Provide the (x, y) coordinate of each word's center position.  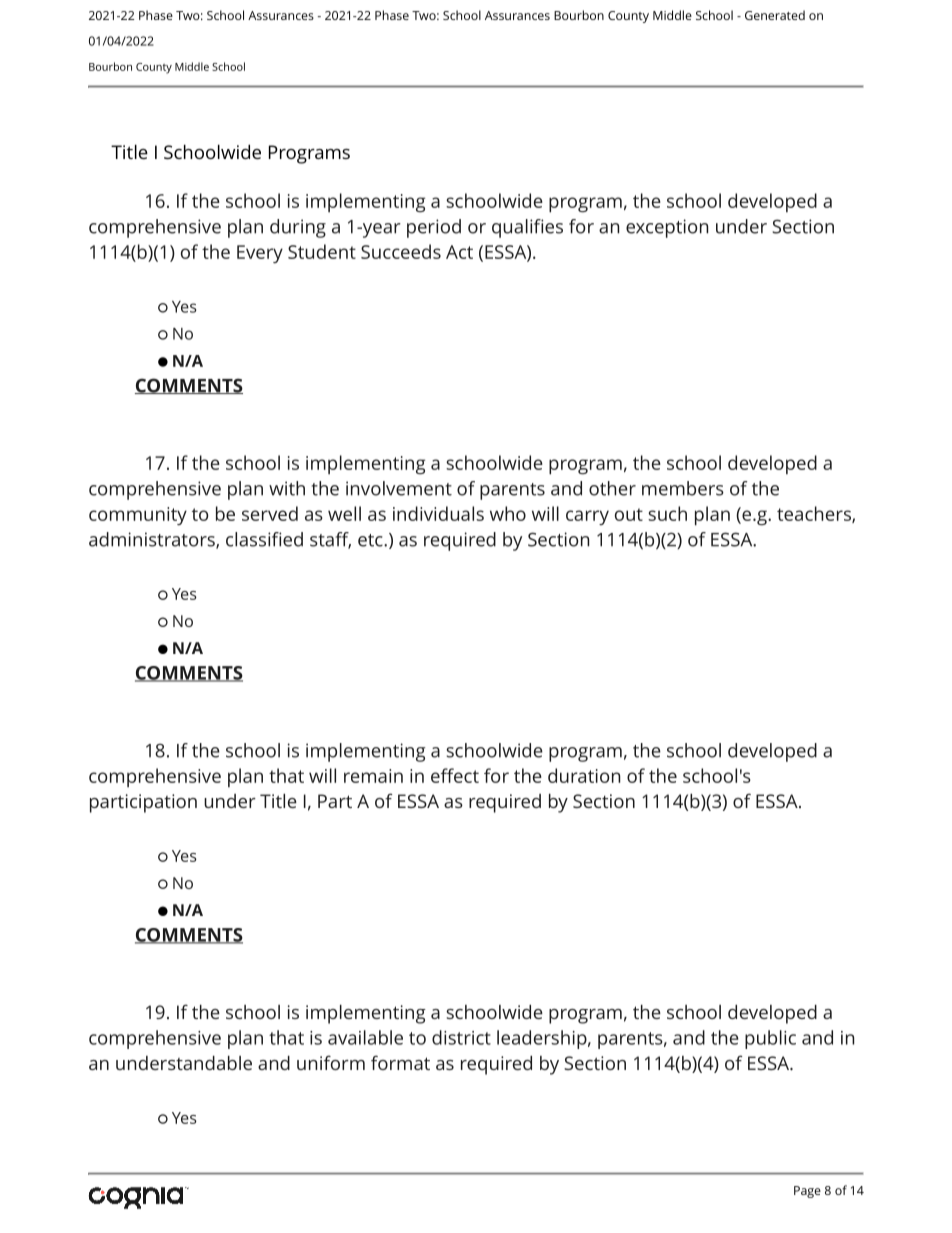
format (400, 1062)
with (287, 488)
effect (455, 775)
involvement (399, 488)
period (434, 228)
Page (807, 1192)
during (298, 228)
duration (584, 775)
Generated (775, 15)
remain (373, 776)
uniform (331, 1062)
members (683, 488)
